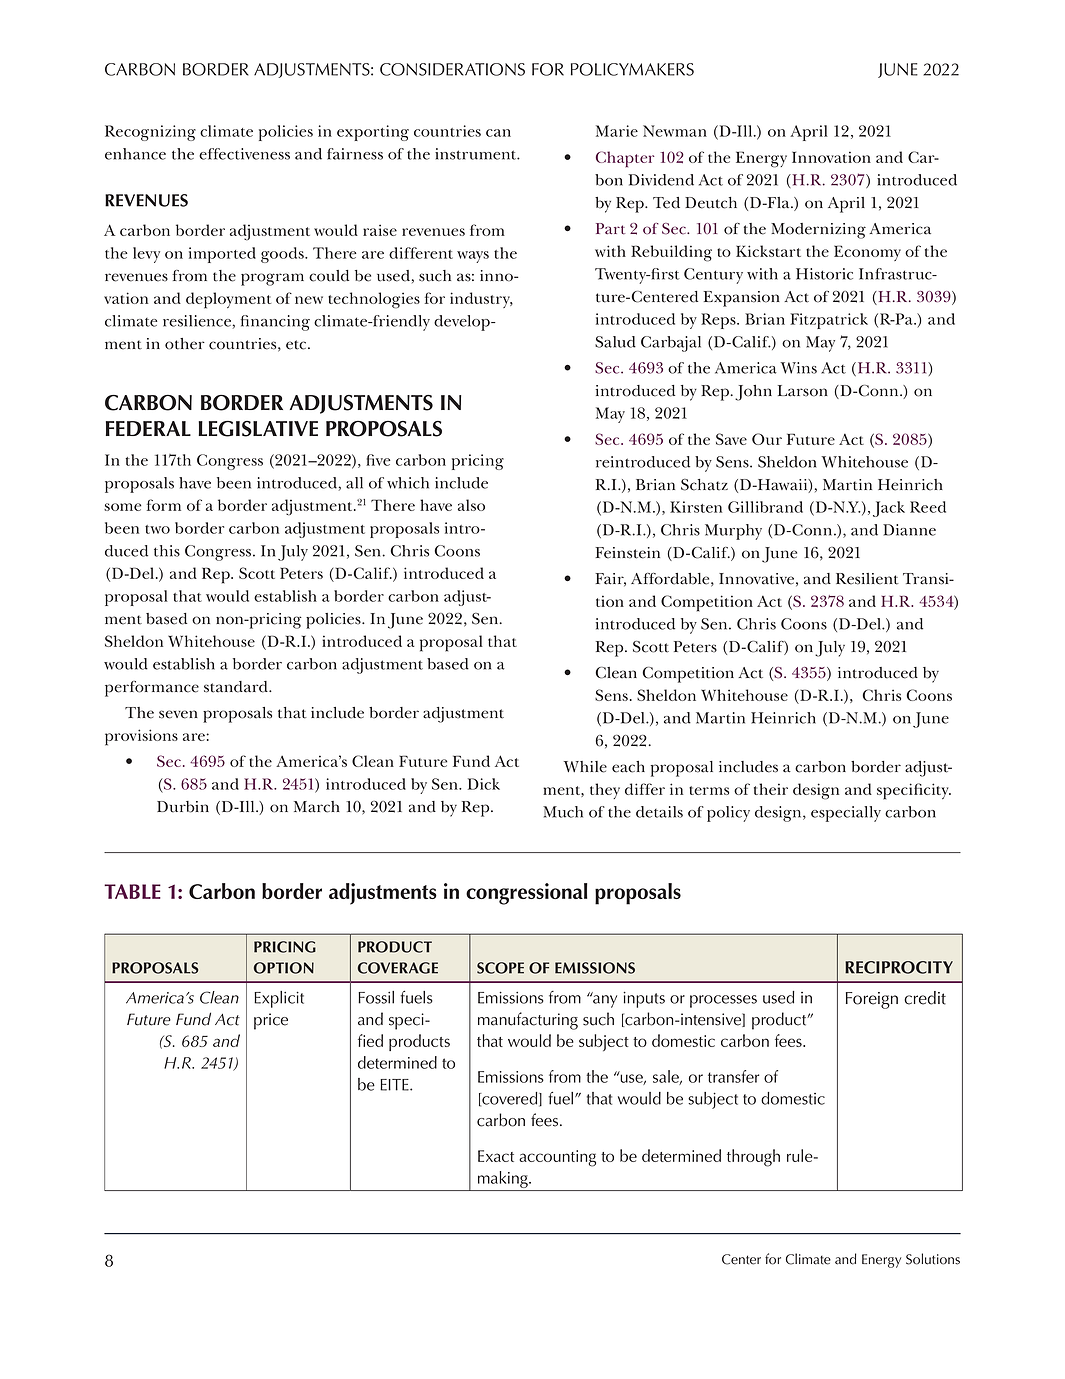 This screenshot has height=1379, width=1065. Describe the element at coordinates (271, 1021) in the screenshot. I see `price` at that location.
